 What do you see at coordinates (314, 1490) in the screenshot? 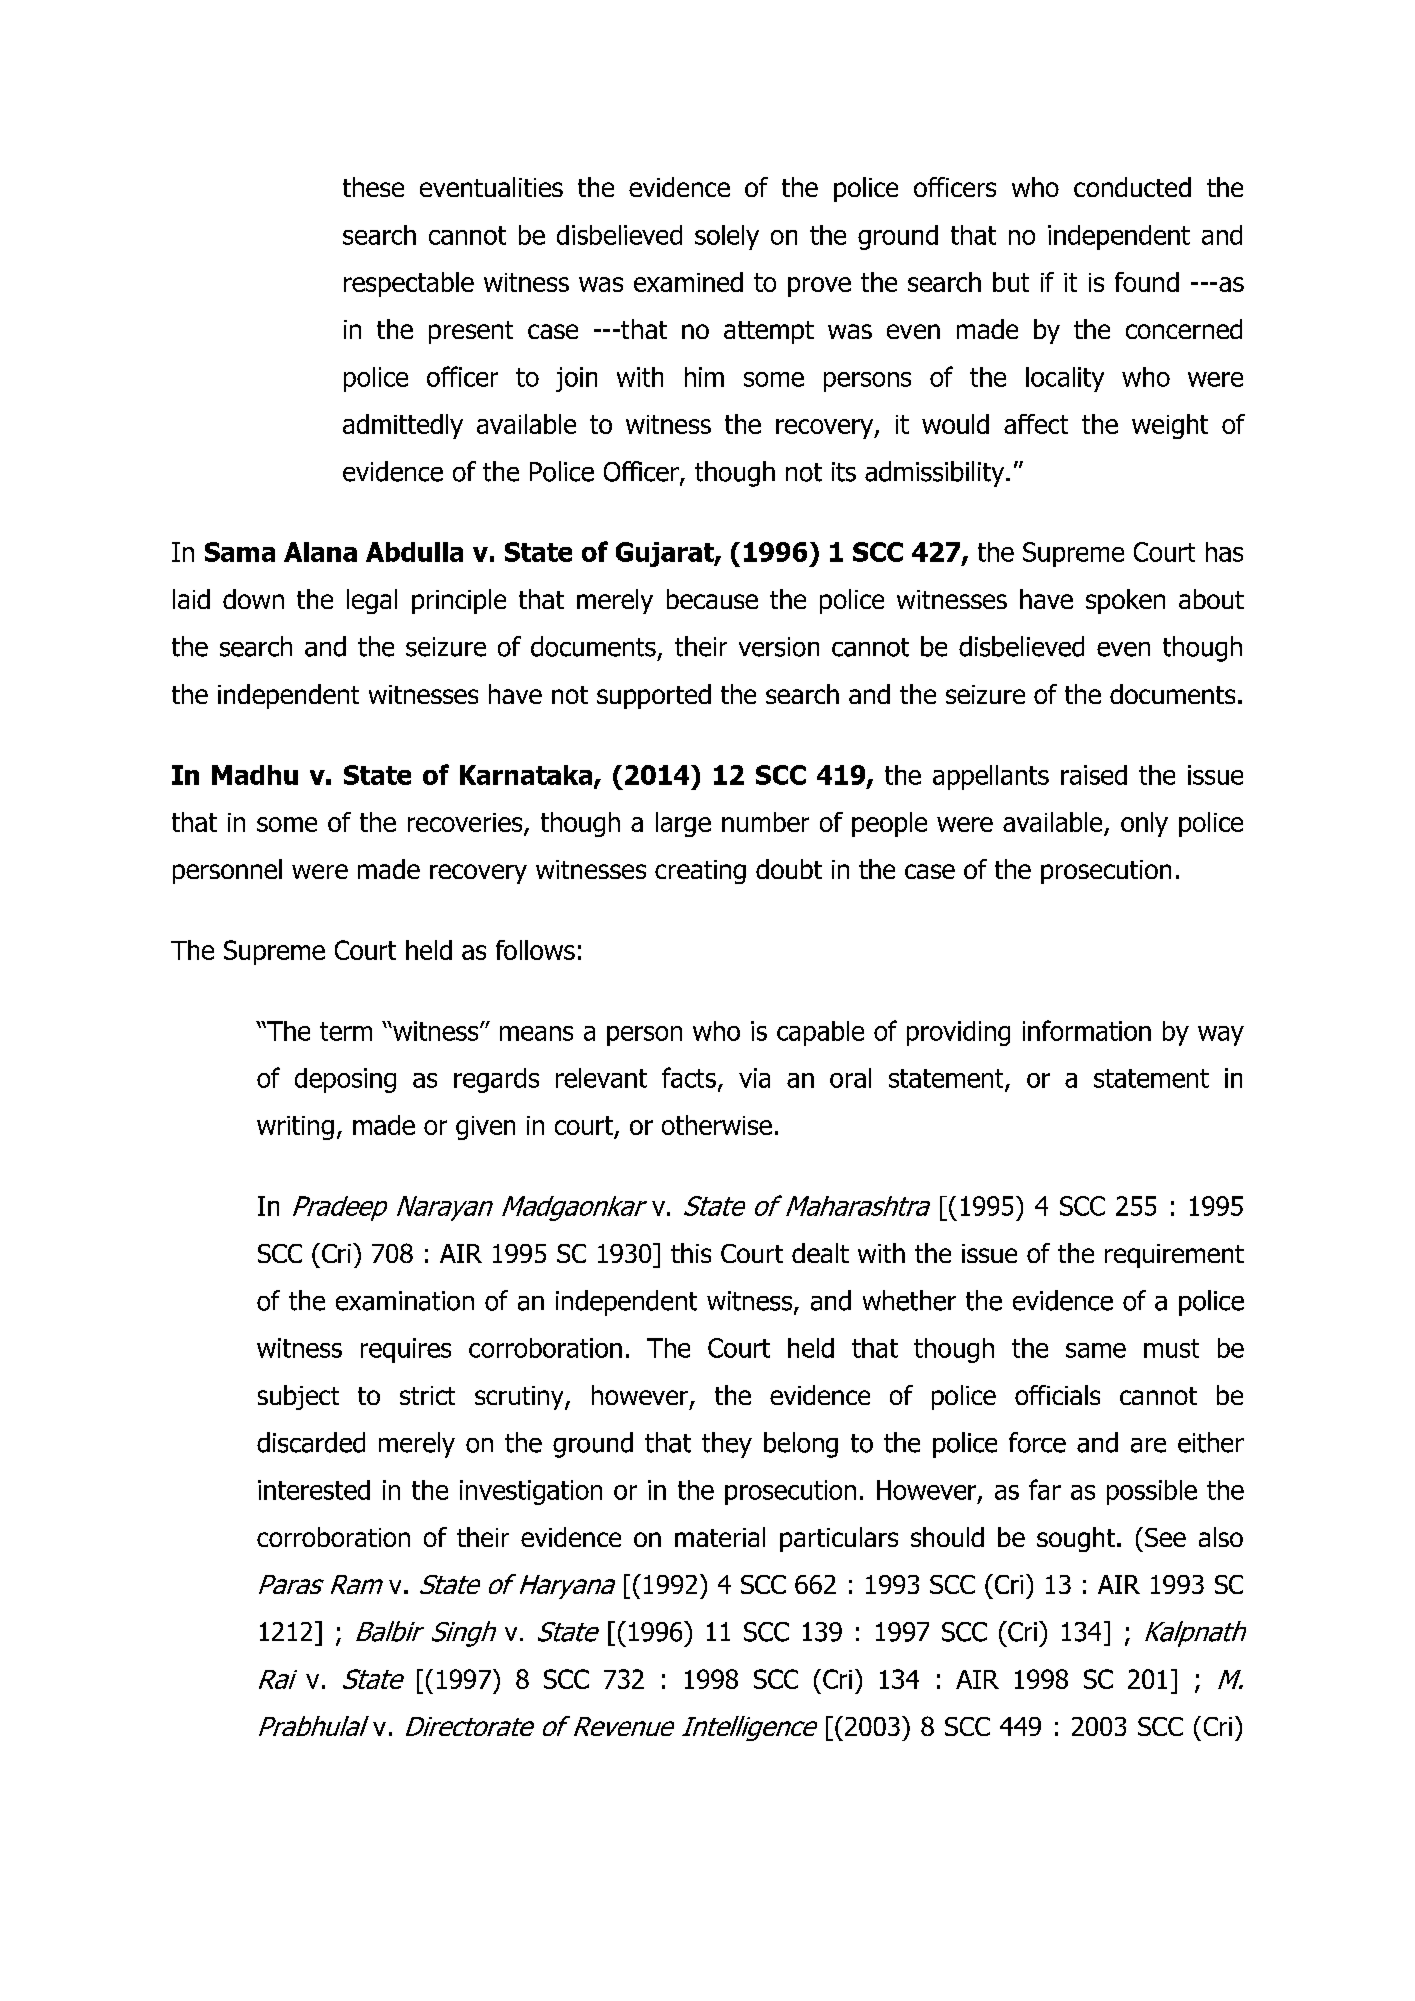
I see `interested` at bounding box center [314, 1490].
